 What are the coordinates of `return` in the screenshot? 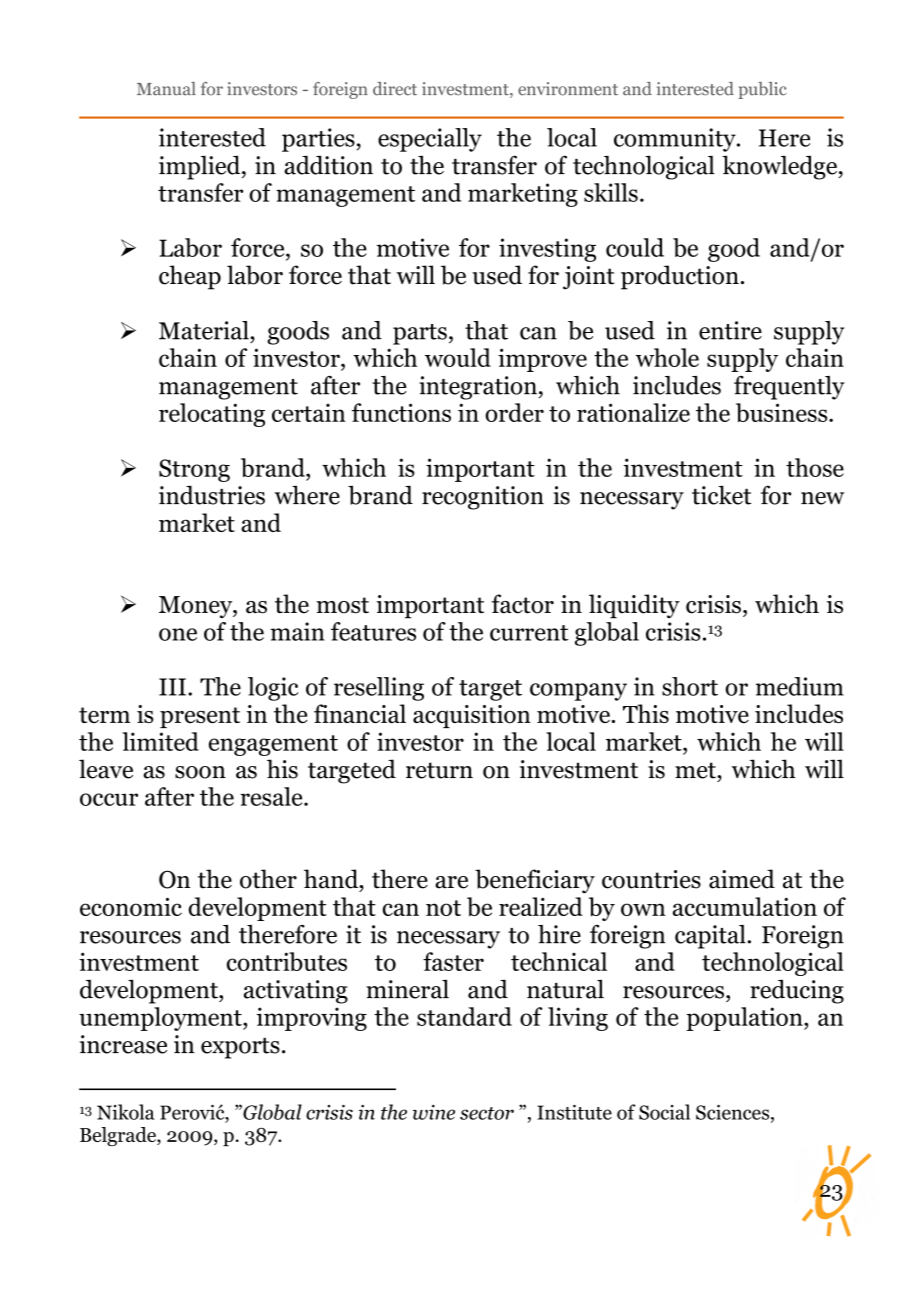 It's located at (439, 770).
